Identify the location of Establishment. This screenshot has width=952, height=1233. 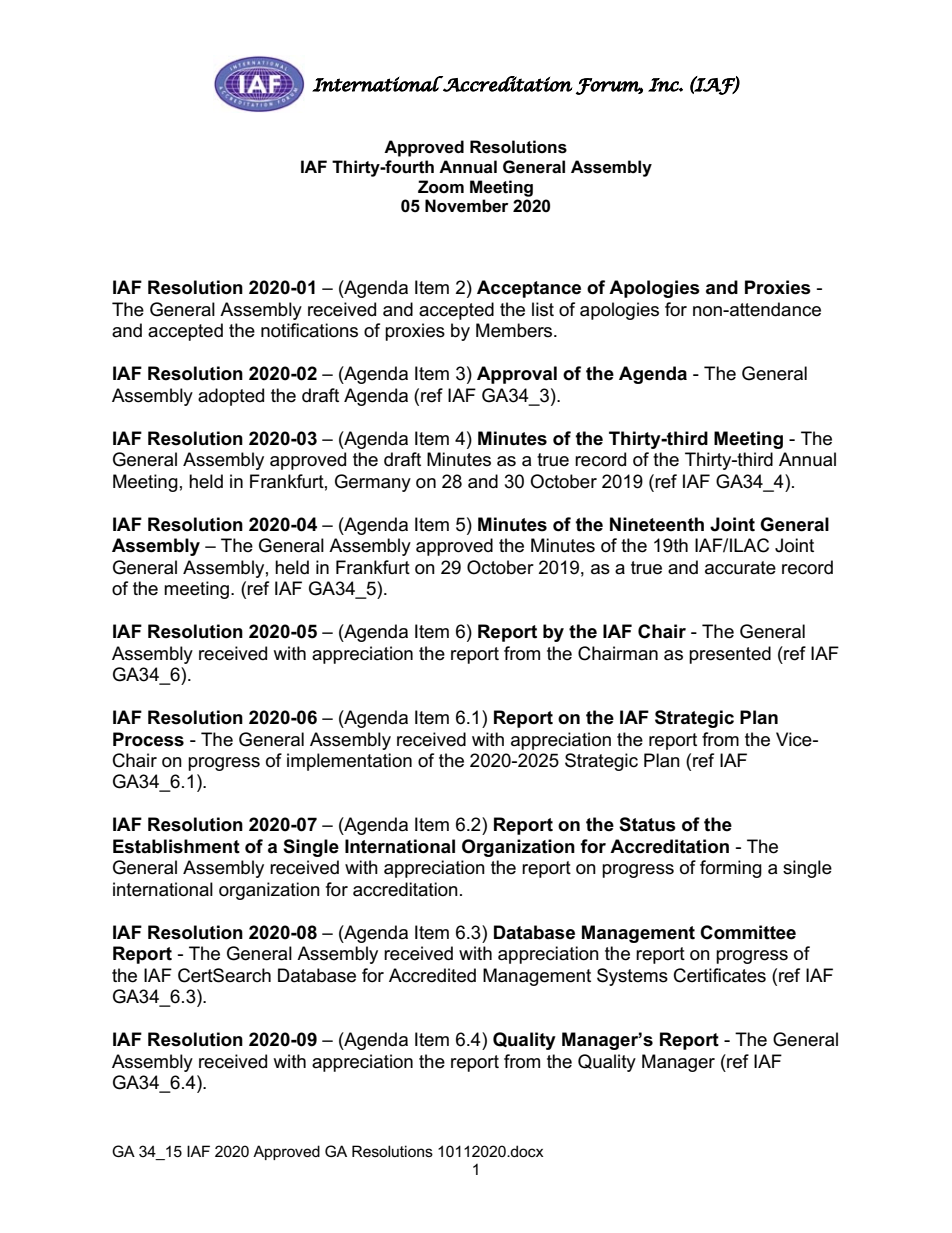
(176, 846).
